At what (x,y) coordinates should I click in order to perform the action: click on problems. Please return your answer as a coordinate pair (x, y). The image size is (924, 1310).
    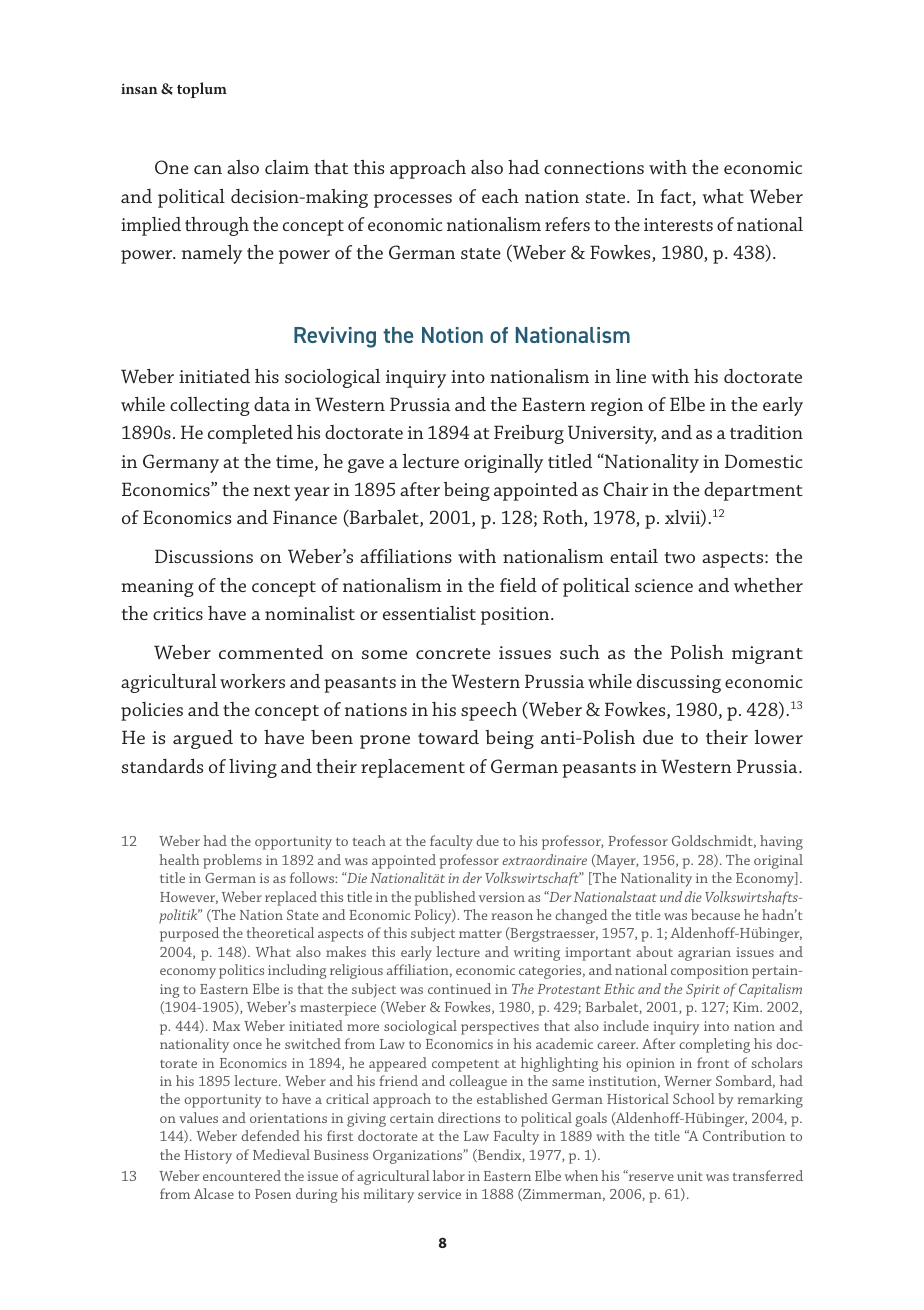
    Looking at the image, I should click on (232, 861).
